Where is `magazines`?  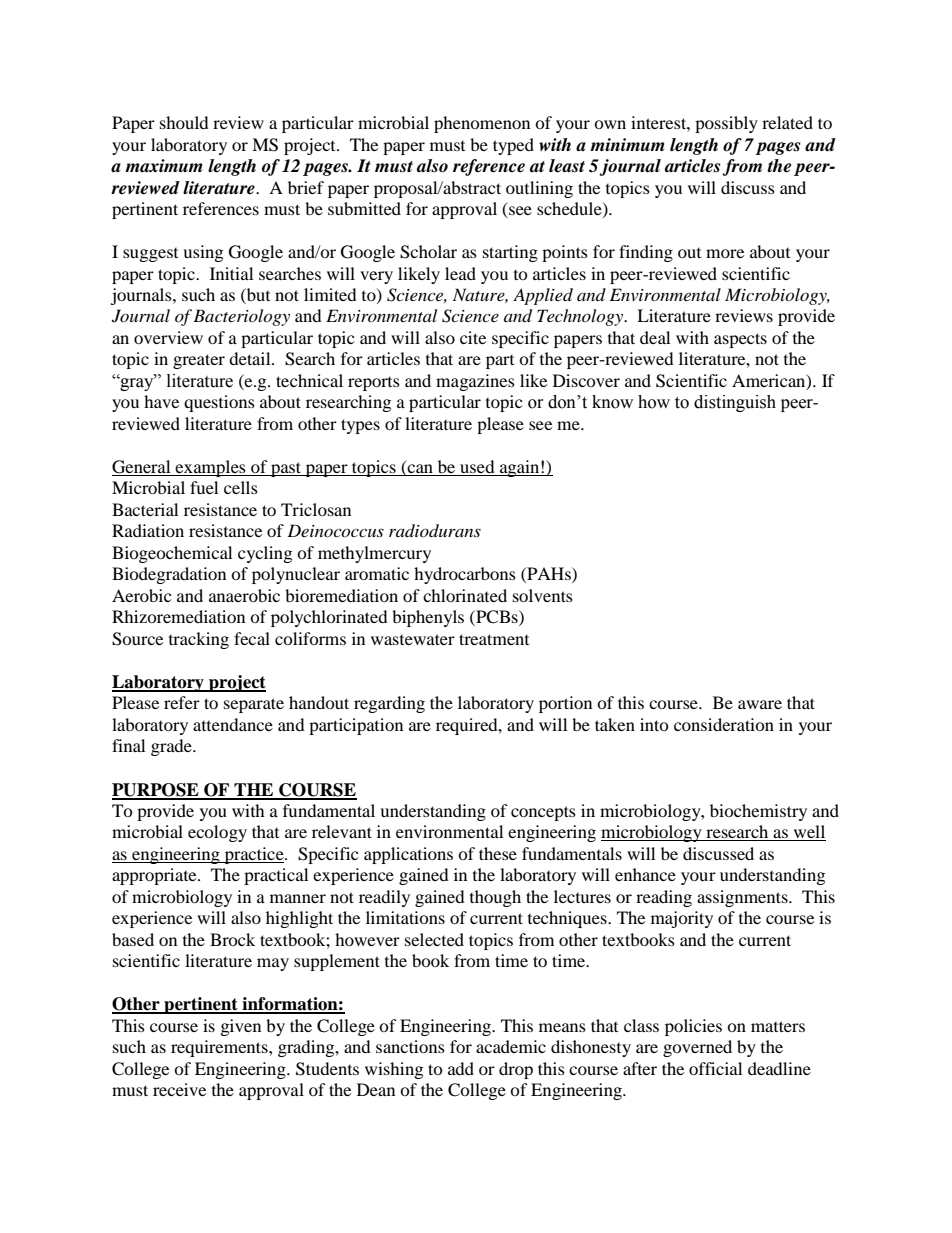 magazines is located at coordinates (475, 382).
